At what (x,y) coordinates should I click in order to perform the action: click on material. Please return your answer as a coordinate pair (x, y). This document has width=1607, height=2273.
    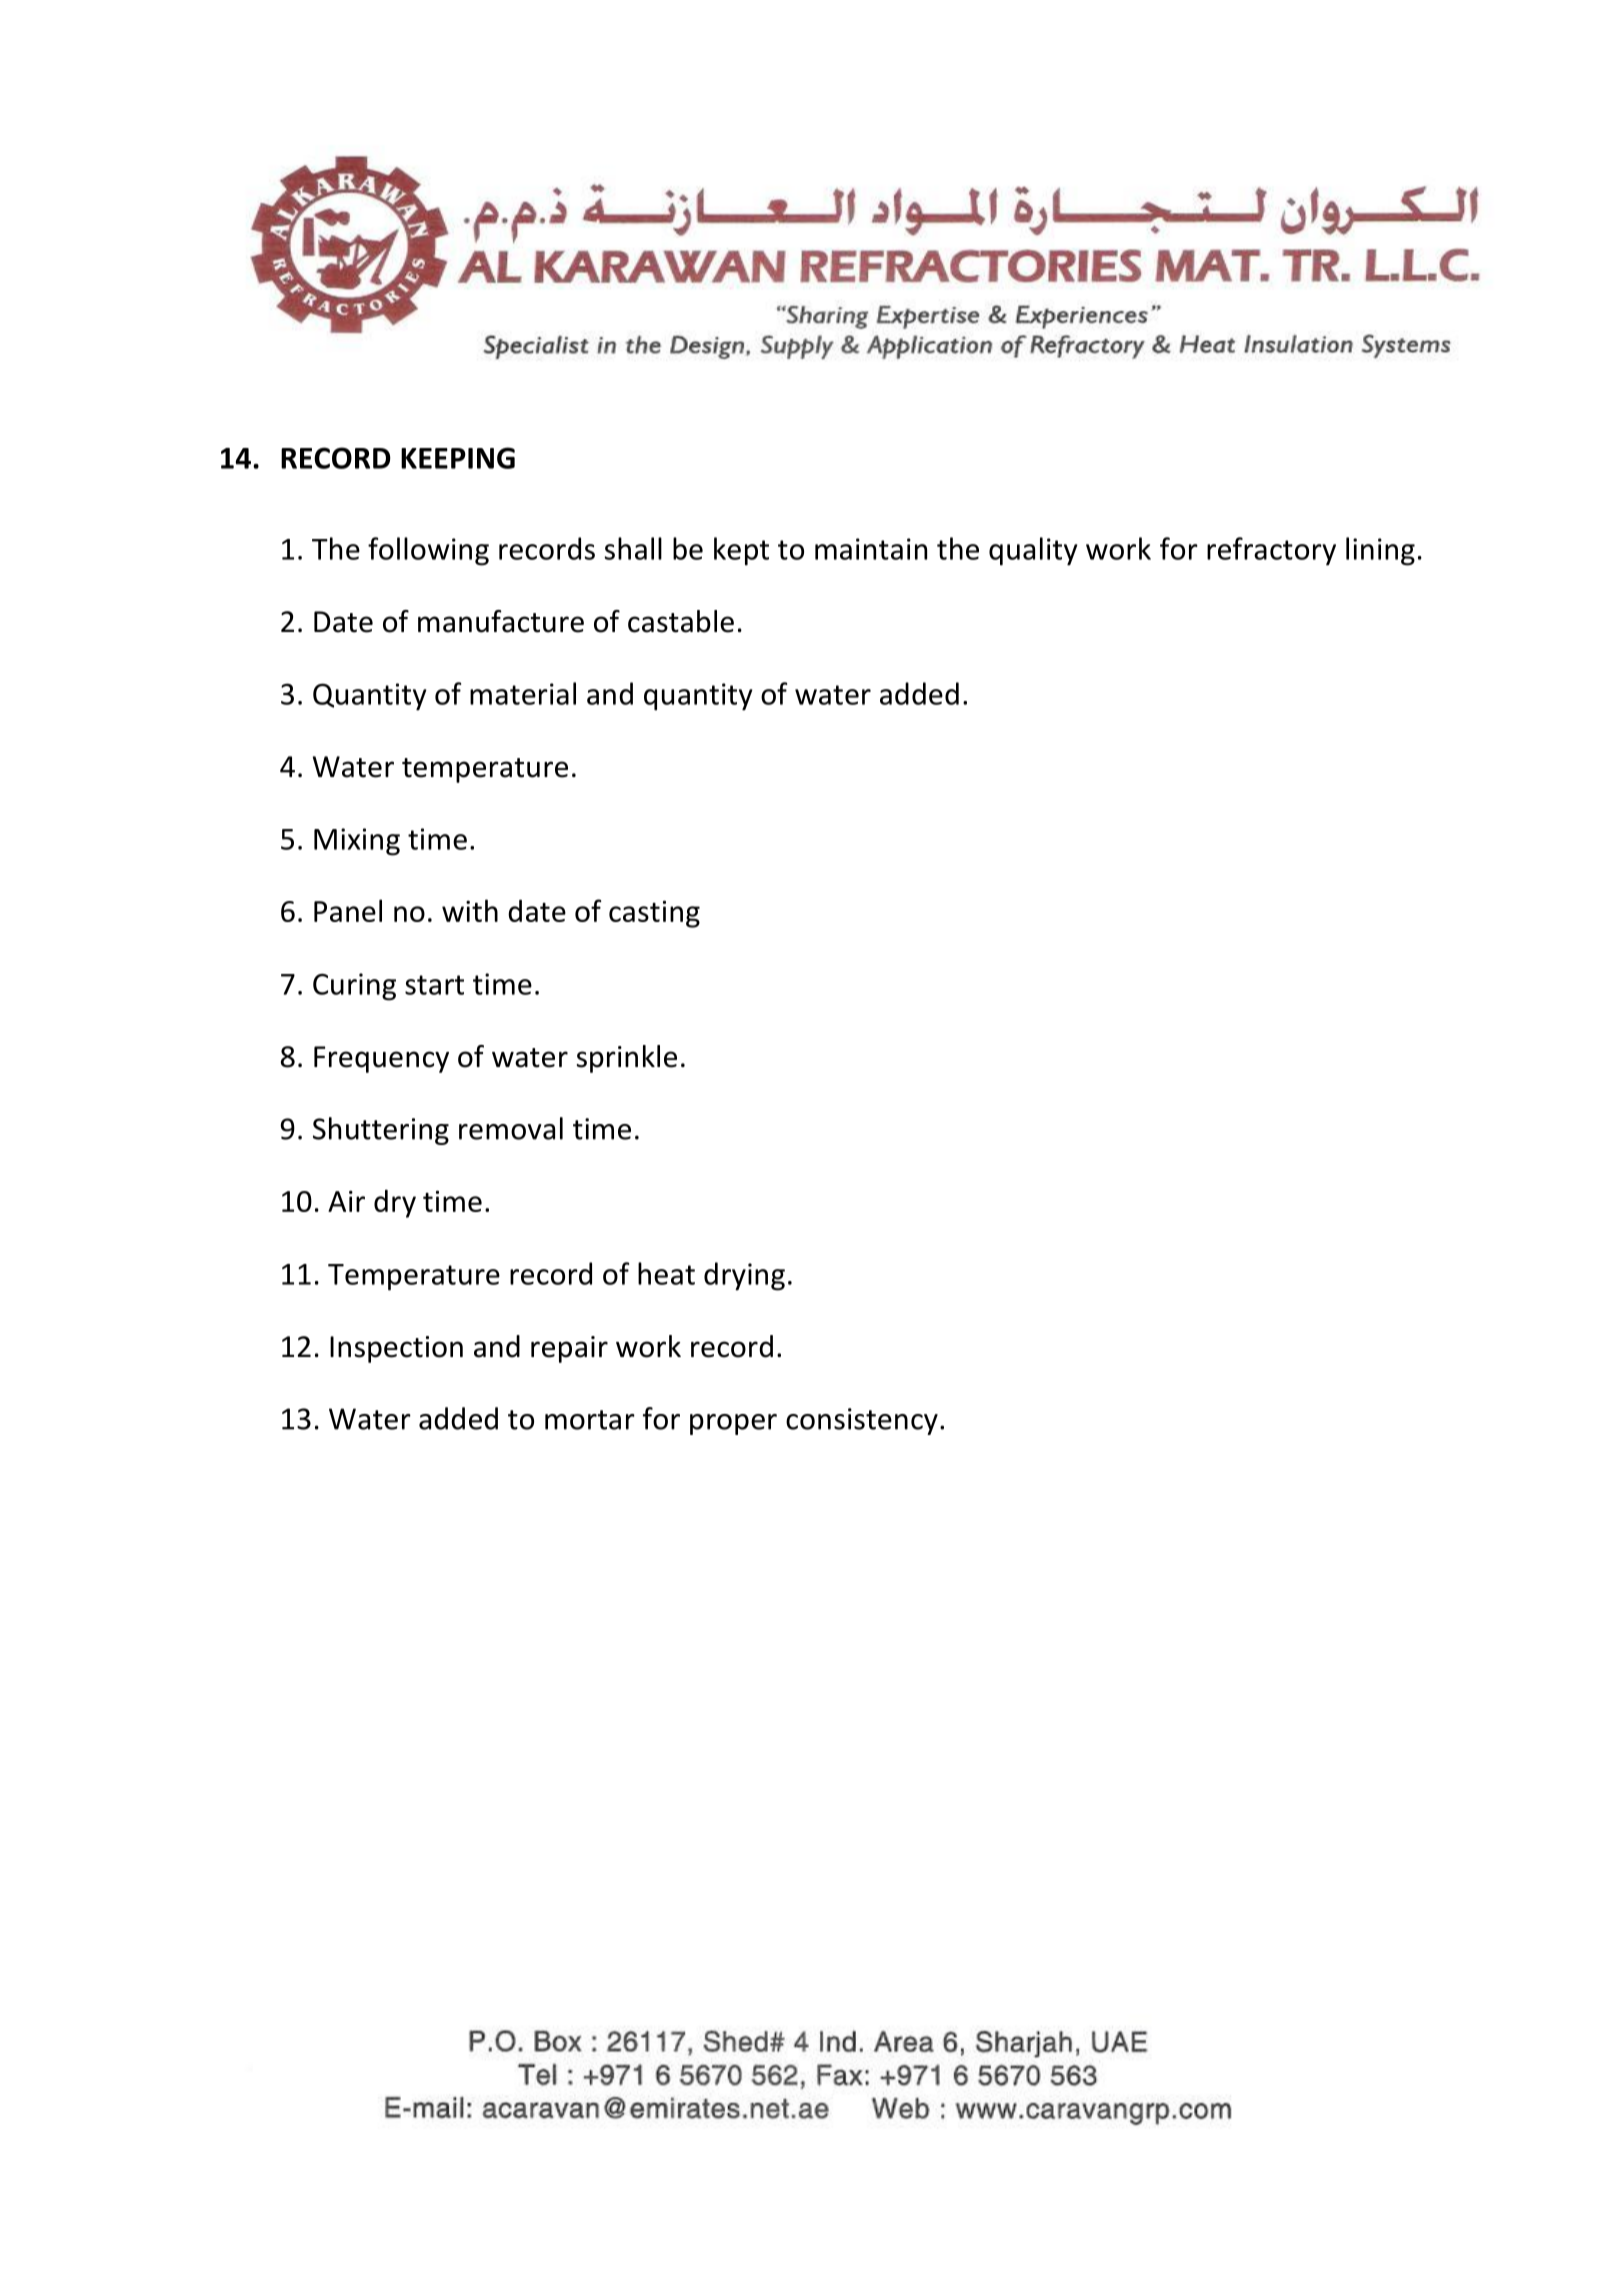
    Looking at the image, I should click on (523, 693).
